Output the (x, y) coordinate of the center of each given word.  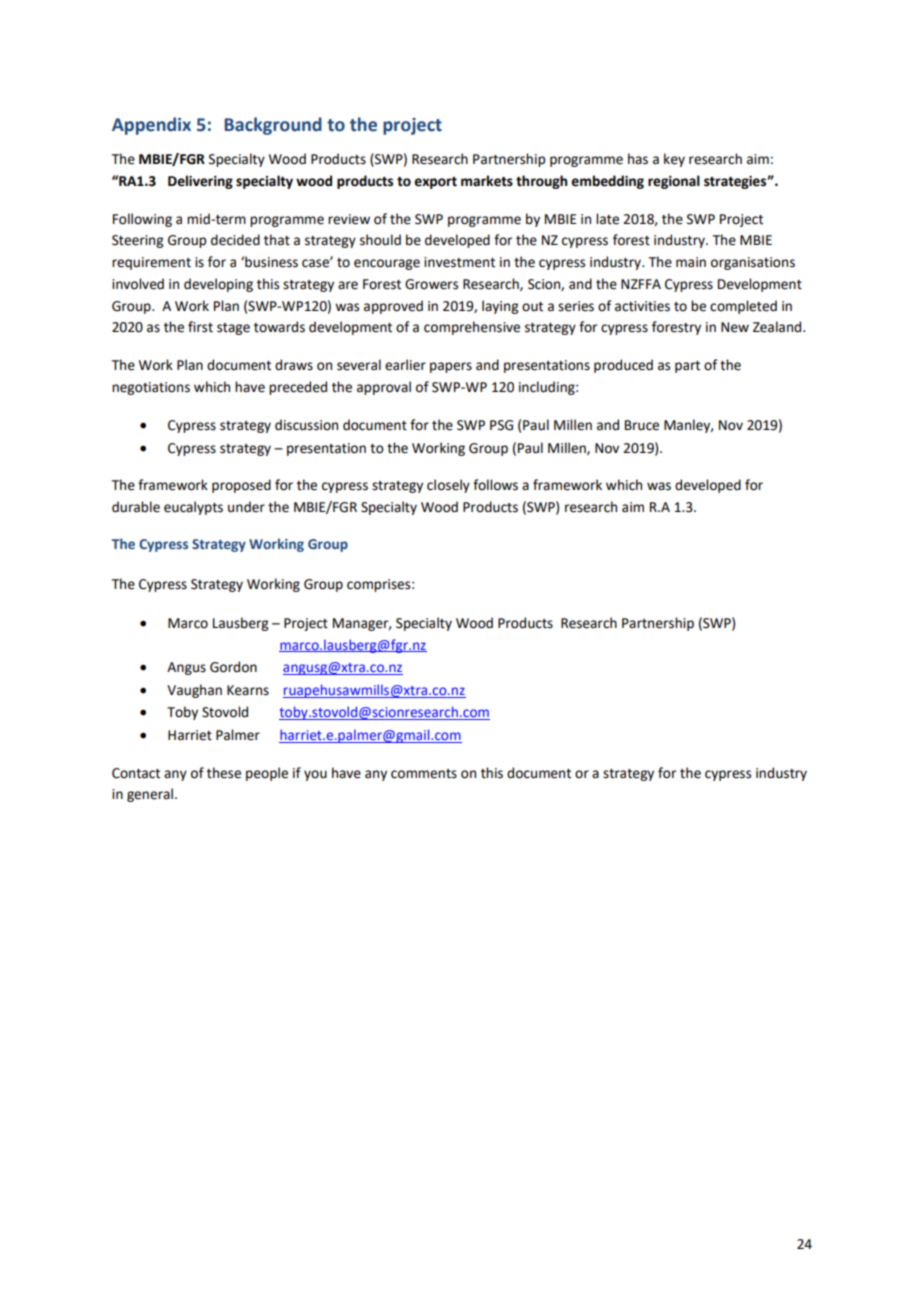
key (674, 160)
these (224, 773)
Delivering (200, 182)
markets (487, 181)
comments (424, 774)
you (315, 775)
